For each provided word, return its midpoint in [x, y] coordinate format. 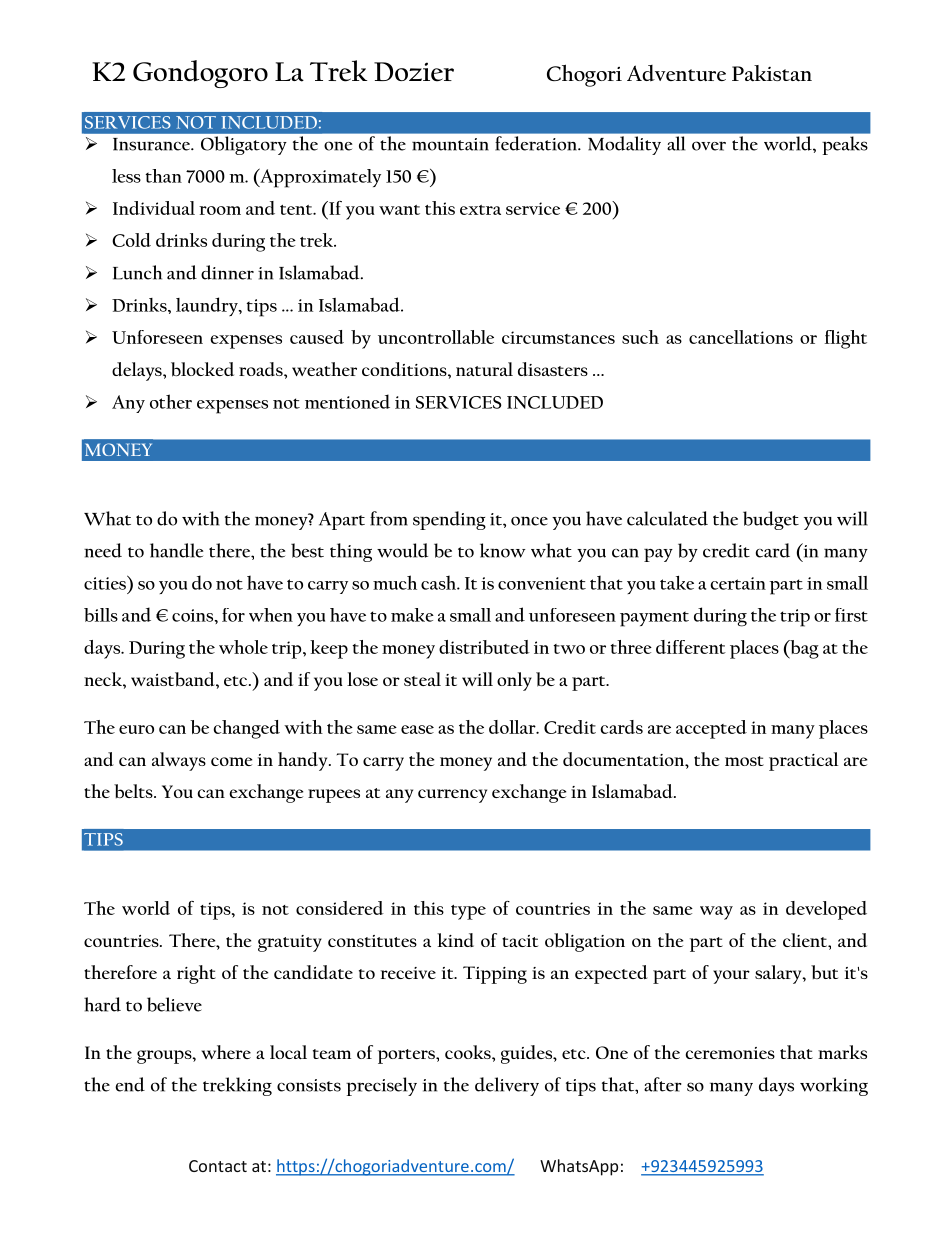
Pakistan [772, 73]
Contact [218, 1166]
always [179, 761]
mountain [450, 144]
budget [771, 520]
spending [449, 520]
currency [452, 796]
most [744, 761]
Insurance [152, 144]
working [834, 1086]
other [171, 401]
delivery [507, 1086]
